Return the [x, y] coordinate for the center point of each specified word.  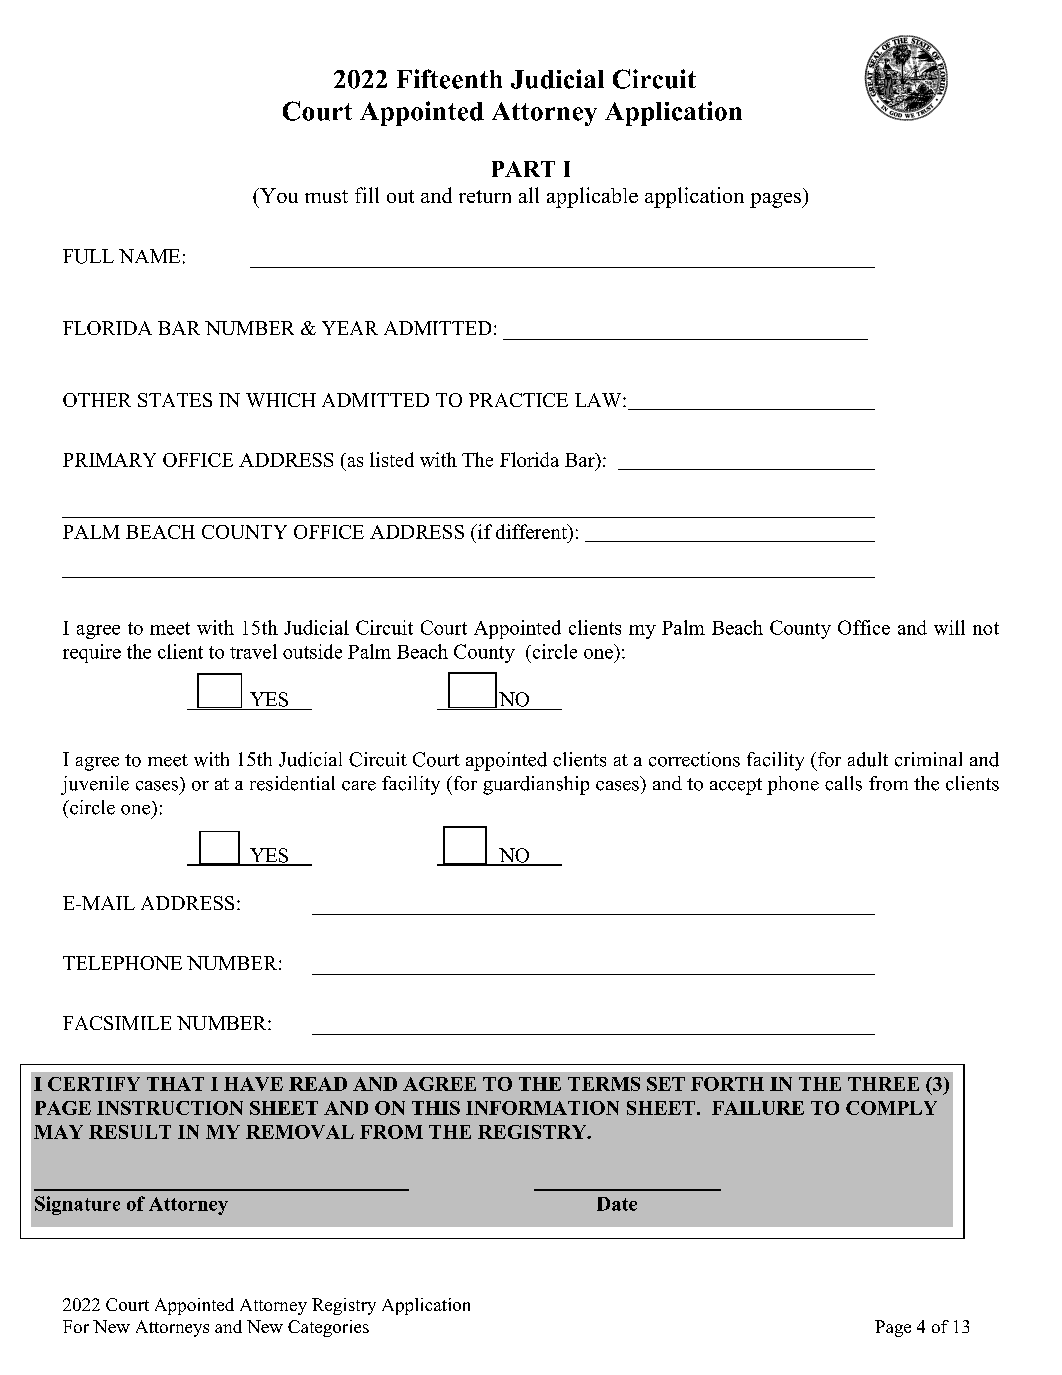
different [532, 531]
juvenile [95, 785]
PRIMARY [109, 460]
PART [523, 169]
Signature [77, 1205]
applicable [592, 197]
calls [843, 783]
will [949, 627]
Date [617, 1204]
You [278, 195]
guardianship [536, 785]
